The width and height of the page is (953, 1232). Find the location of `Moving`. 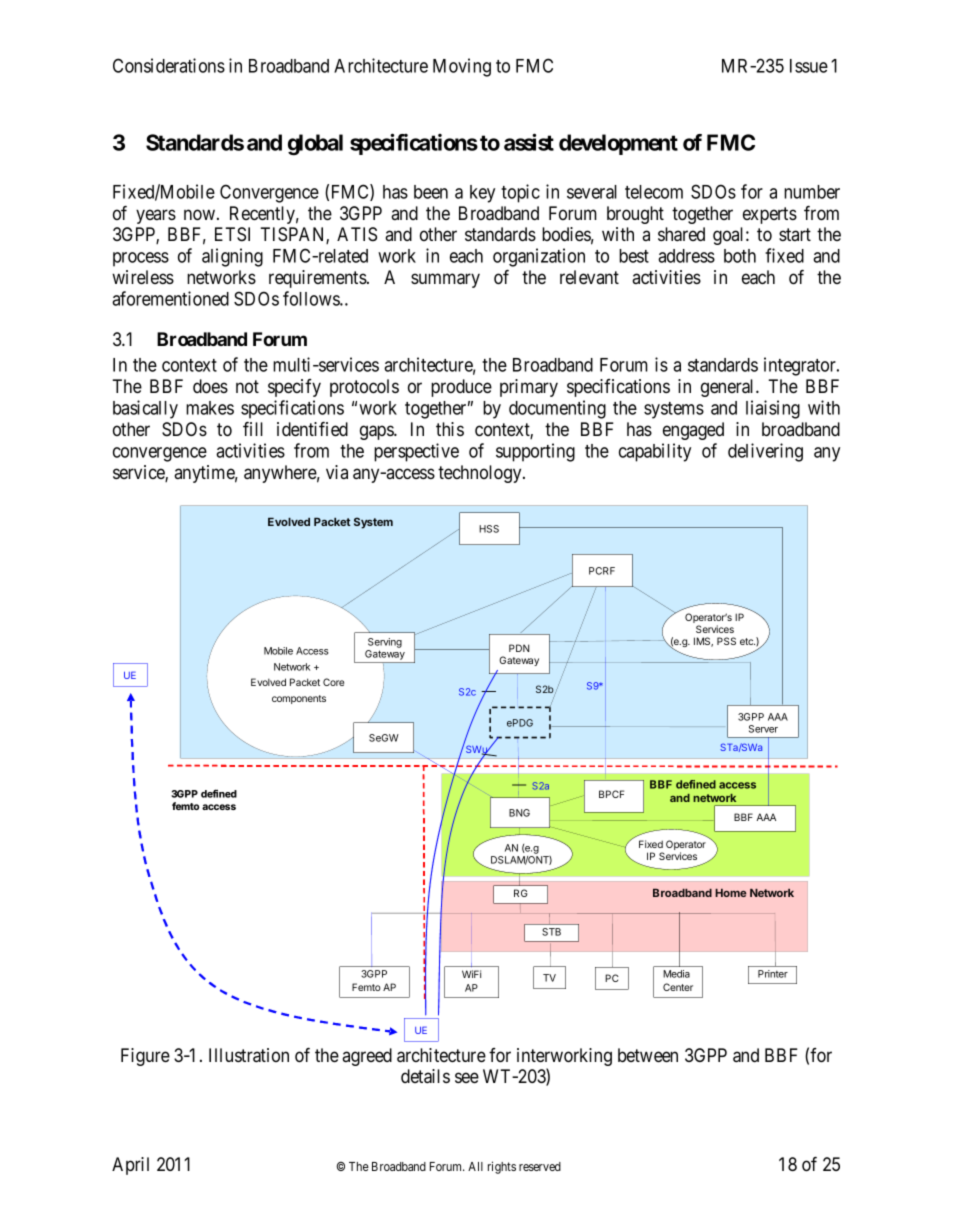

Moving is located at coordinates (462, 67).
